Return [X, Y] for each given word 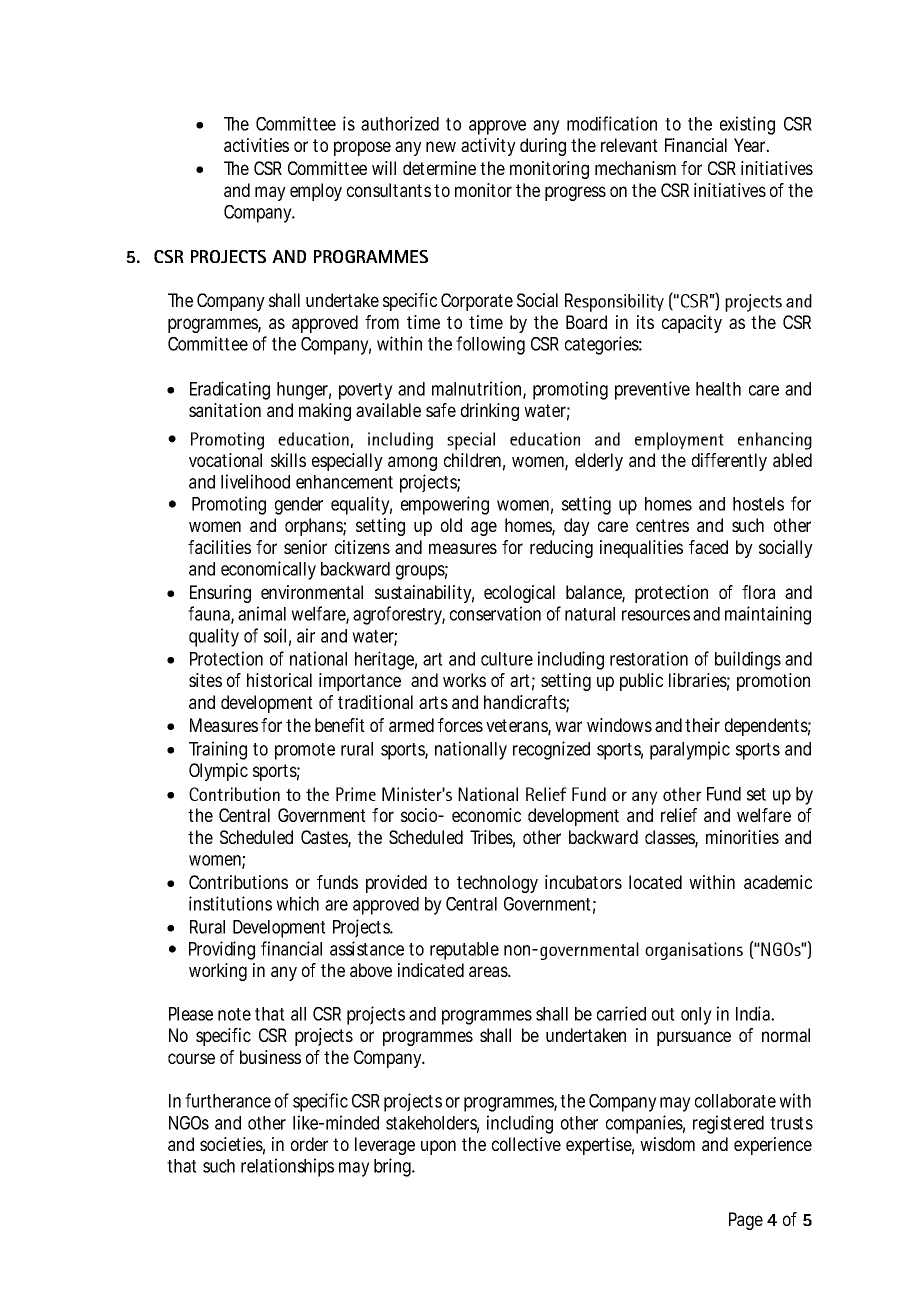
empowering [445, 505]
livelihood [255, 481]
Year [751, 145]
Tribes [492, 838]
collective [526, 1144]
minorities [742, 837]
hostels [758, 504]
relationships [287, 1167]
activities [256, 145]
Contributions [238, 882]
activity [488, 147]
